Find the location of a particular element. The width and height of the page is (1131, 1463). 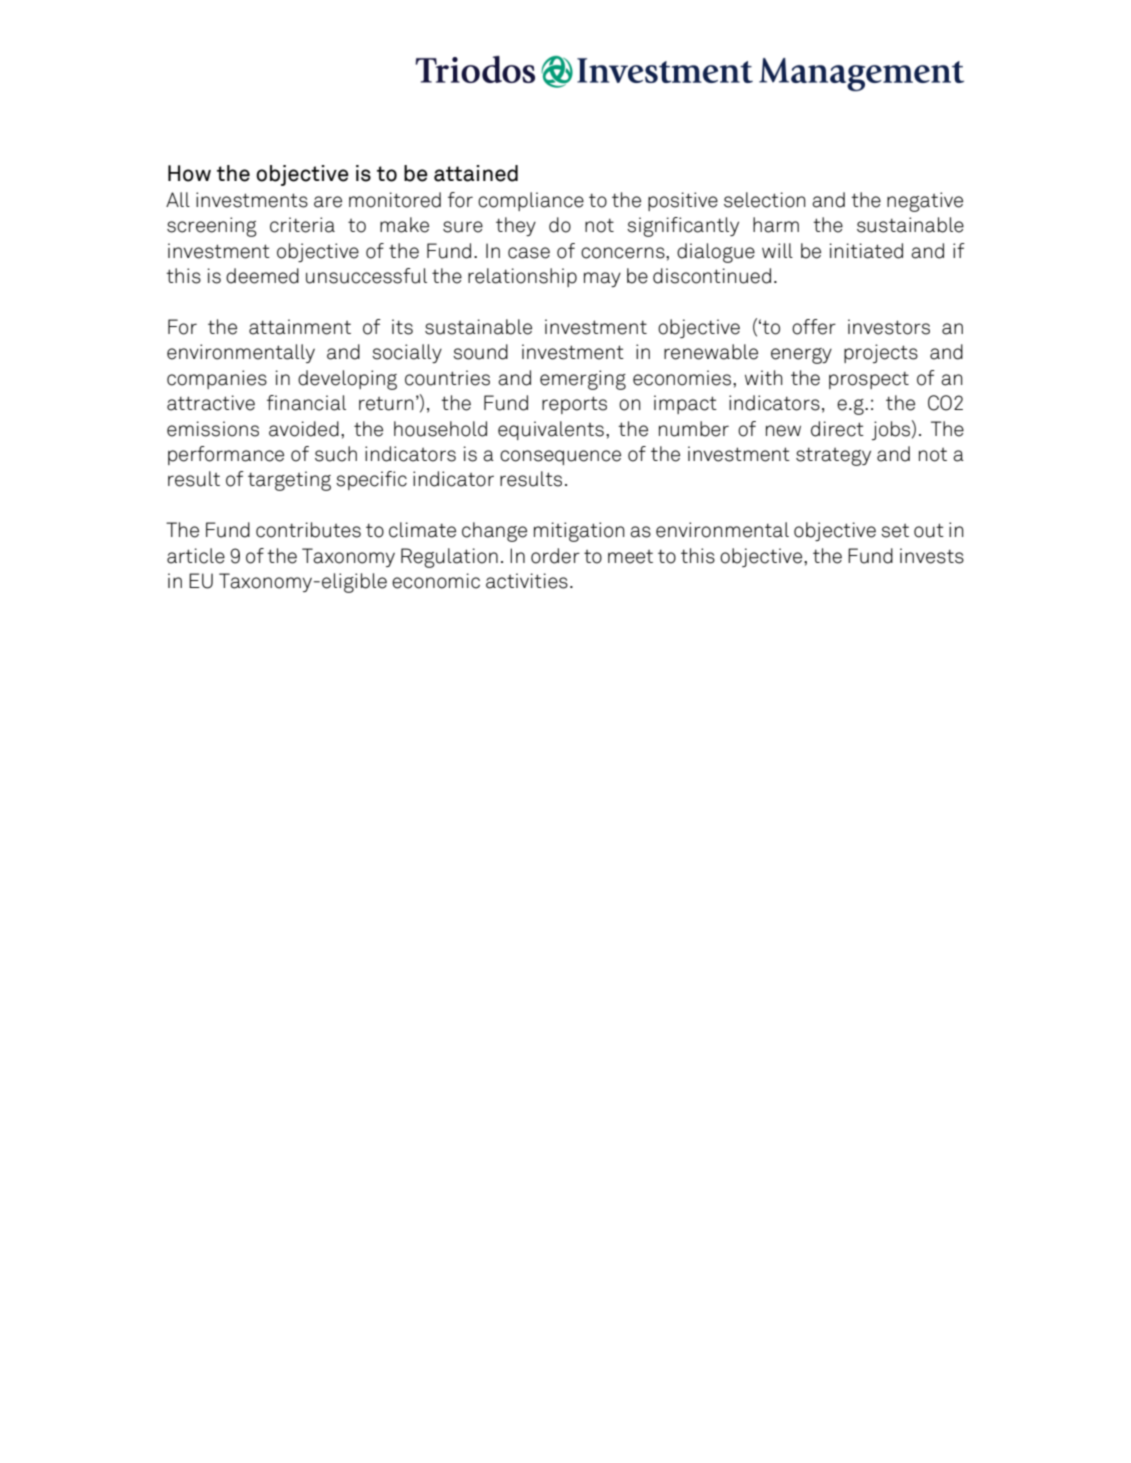

selection is located at coordinates (765, 200).
